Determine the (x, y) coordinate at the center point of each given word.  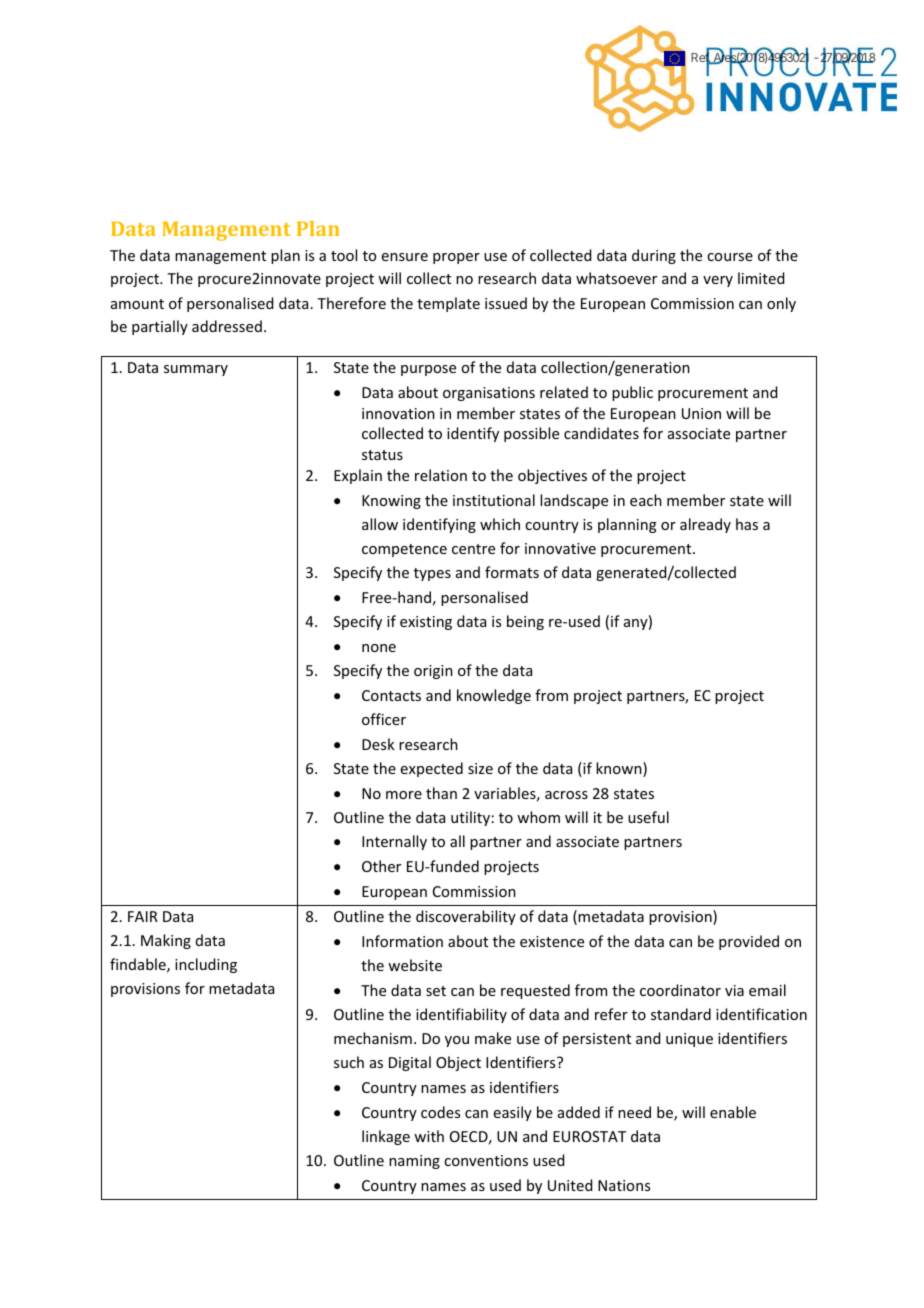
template (448, 304)
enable (733, 1112)
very (718, 281)
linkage (386, 1137)
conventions (486, 1160)
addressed (227, 326)
